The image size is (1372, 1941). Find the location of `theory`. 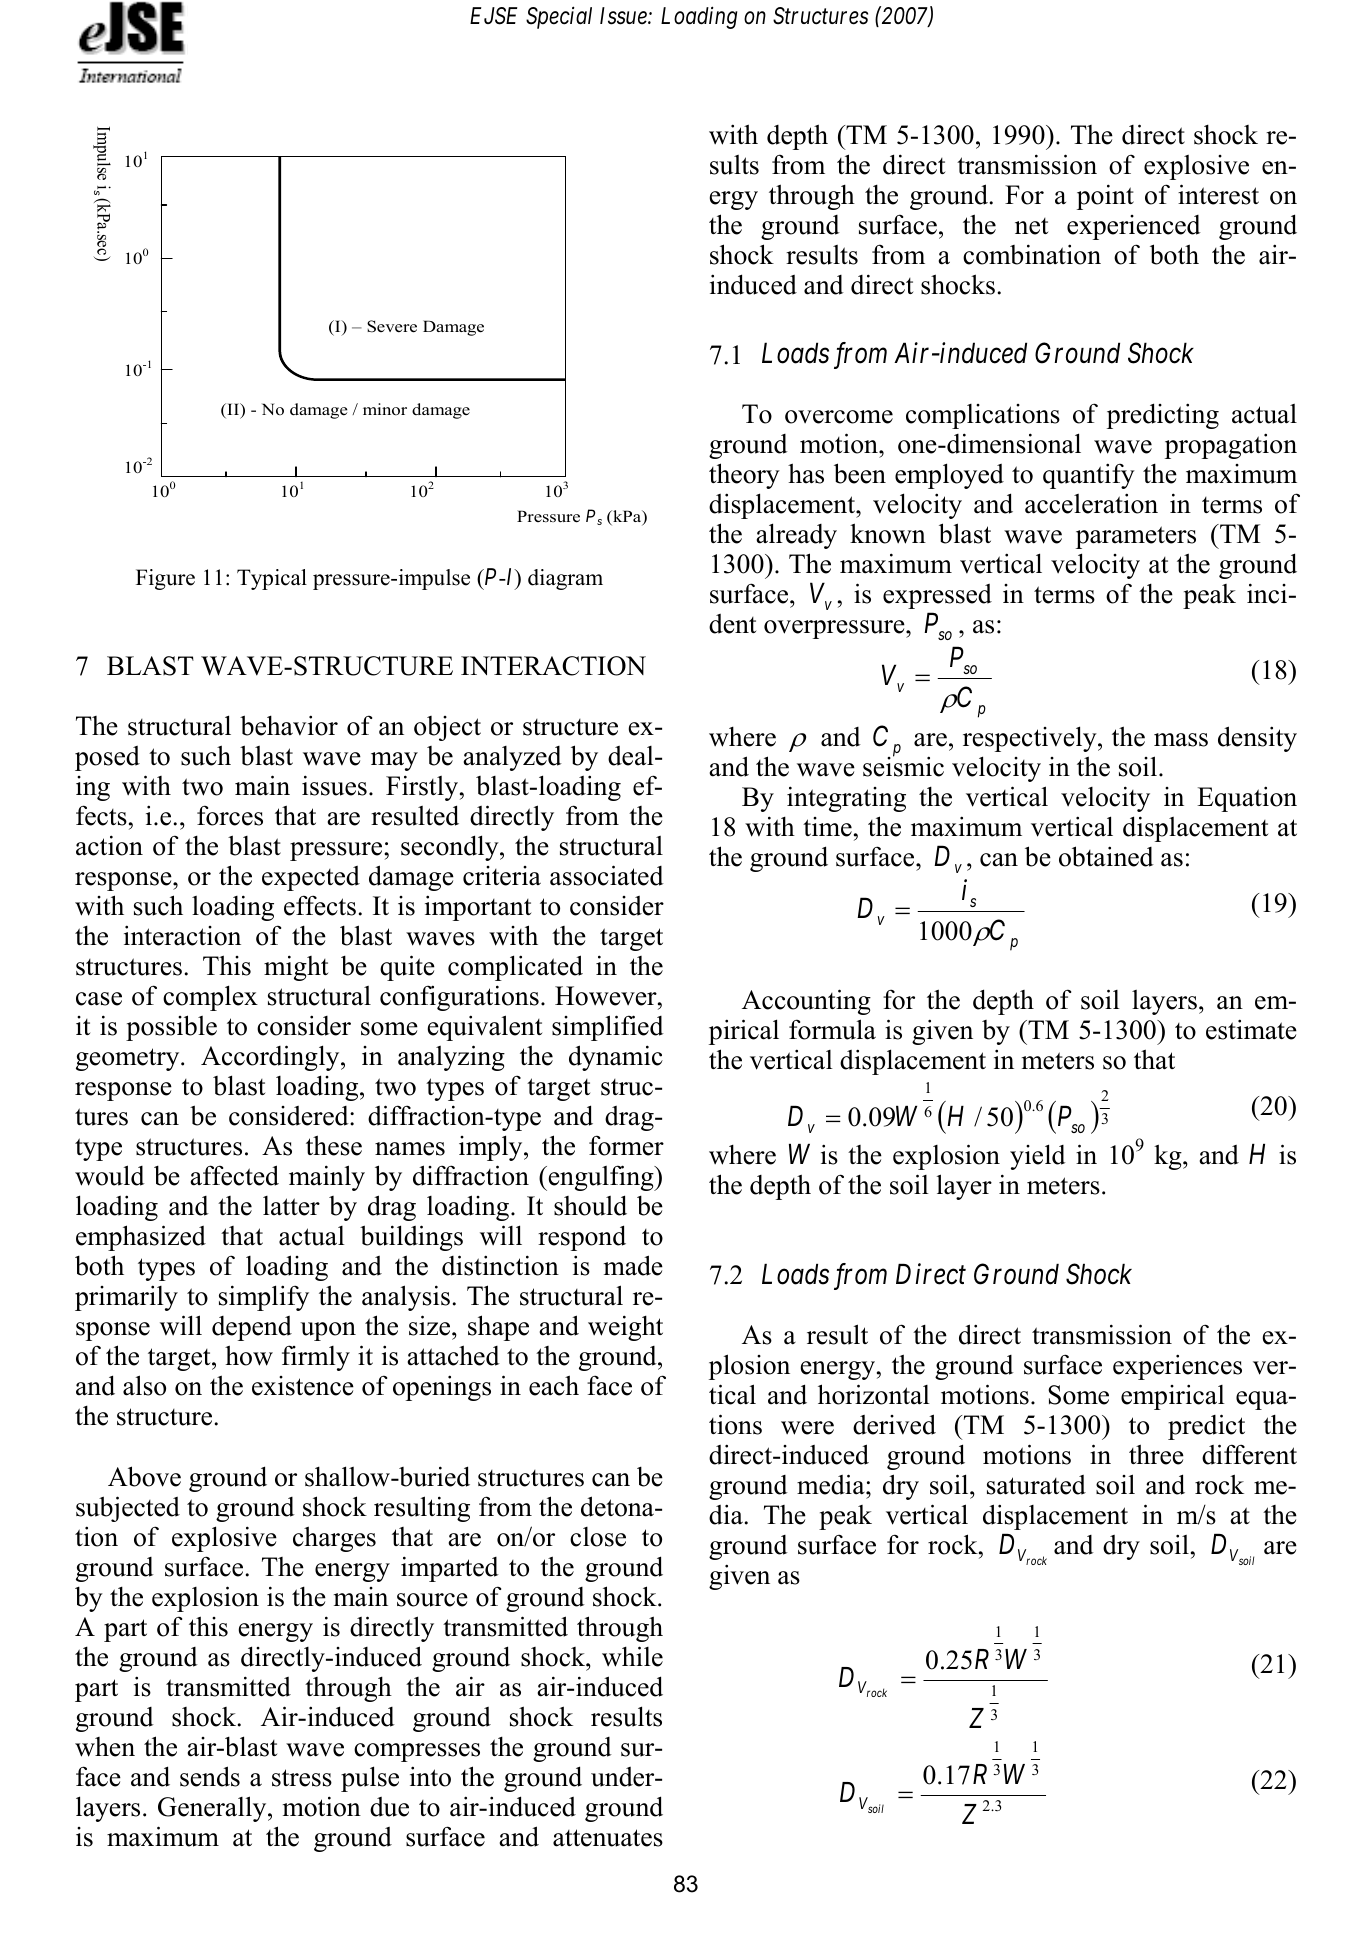

theory is located at coordinates (744, 476).
